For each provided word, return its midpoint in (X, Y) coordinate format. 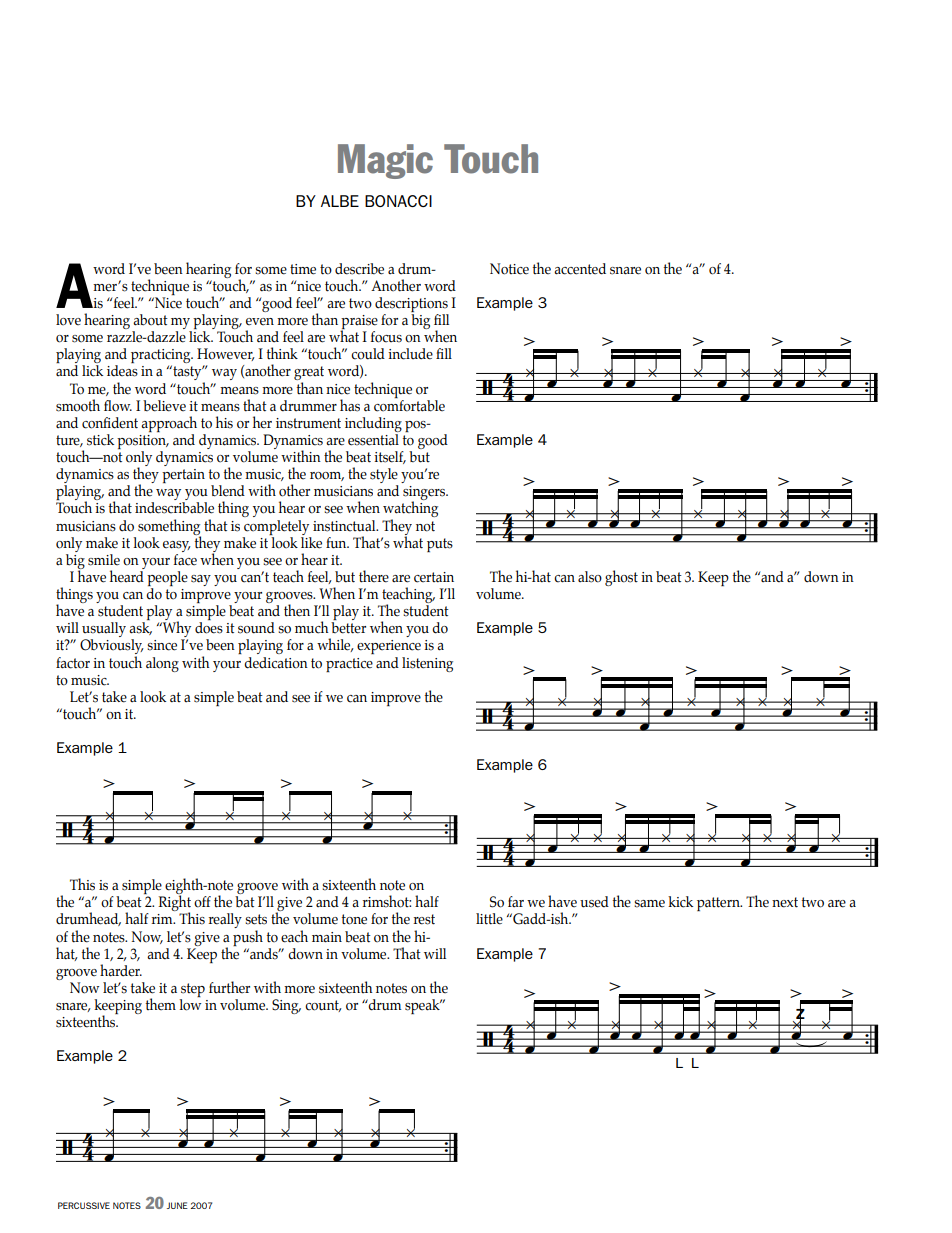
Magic (385, 161)
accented (580, 269)
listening (427, 664)
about (150, 320)
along (162, 664)
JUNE (177, 1205)
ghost (621, 578)
